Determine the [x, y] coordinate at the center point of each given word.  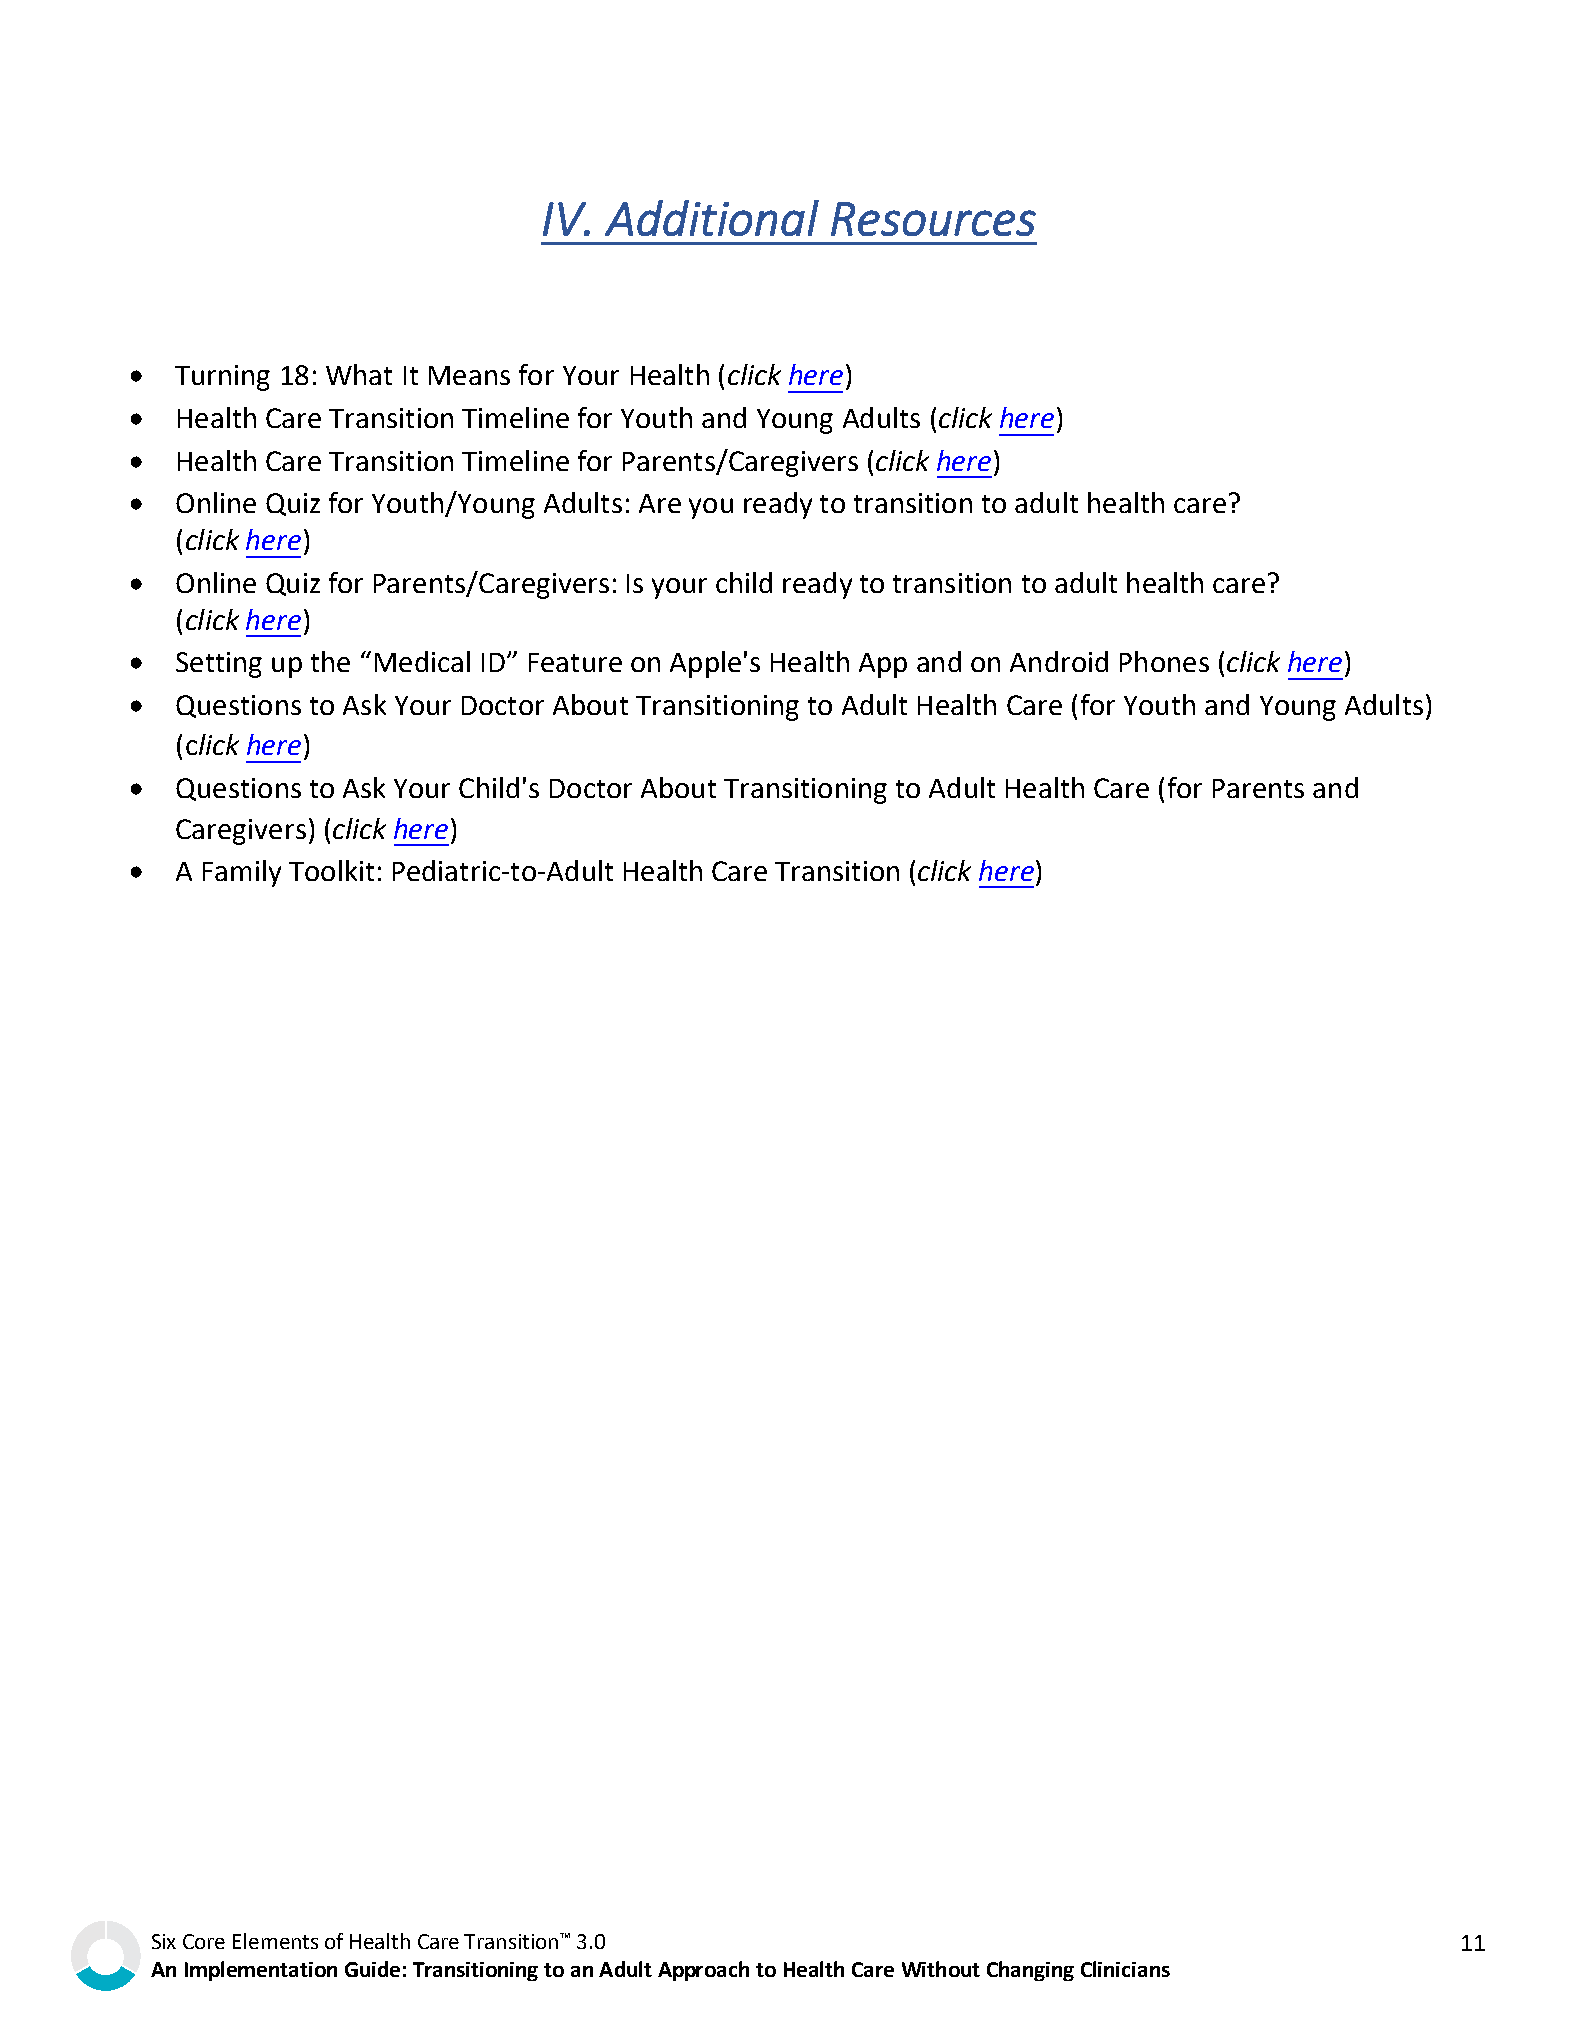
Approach [703, 1971]
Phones [1164, 661]
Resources [933, 219]
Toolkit [331, 870]
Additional [712, 218]
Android [1059, 661]
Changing [1030, 1971]
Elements [275, 1941]
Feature [575, 662]
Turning [222, 378]
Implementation [261, 1971]
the [330, 661]
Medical [422, 661]
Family [242, 873]
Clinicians [1125, 1969]
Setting [219, 665]
